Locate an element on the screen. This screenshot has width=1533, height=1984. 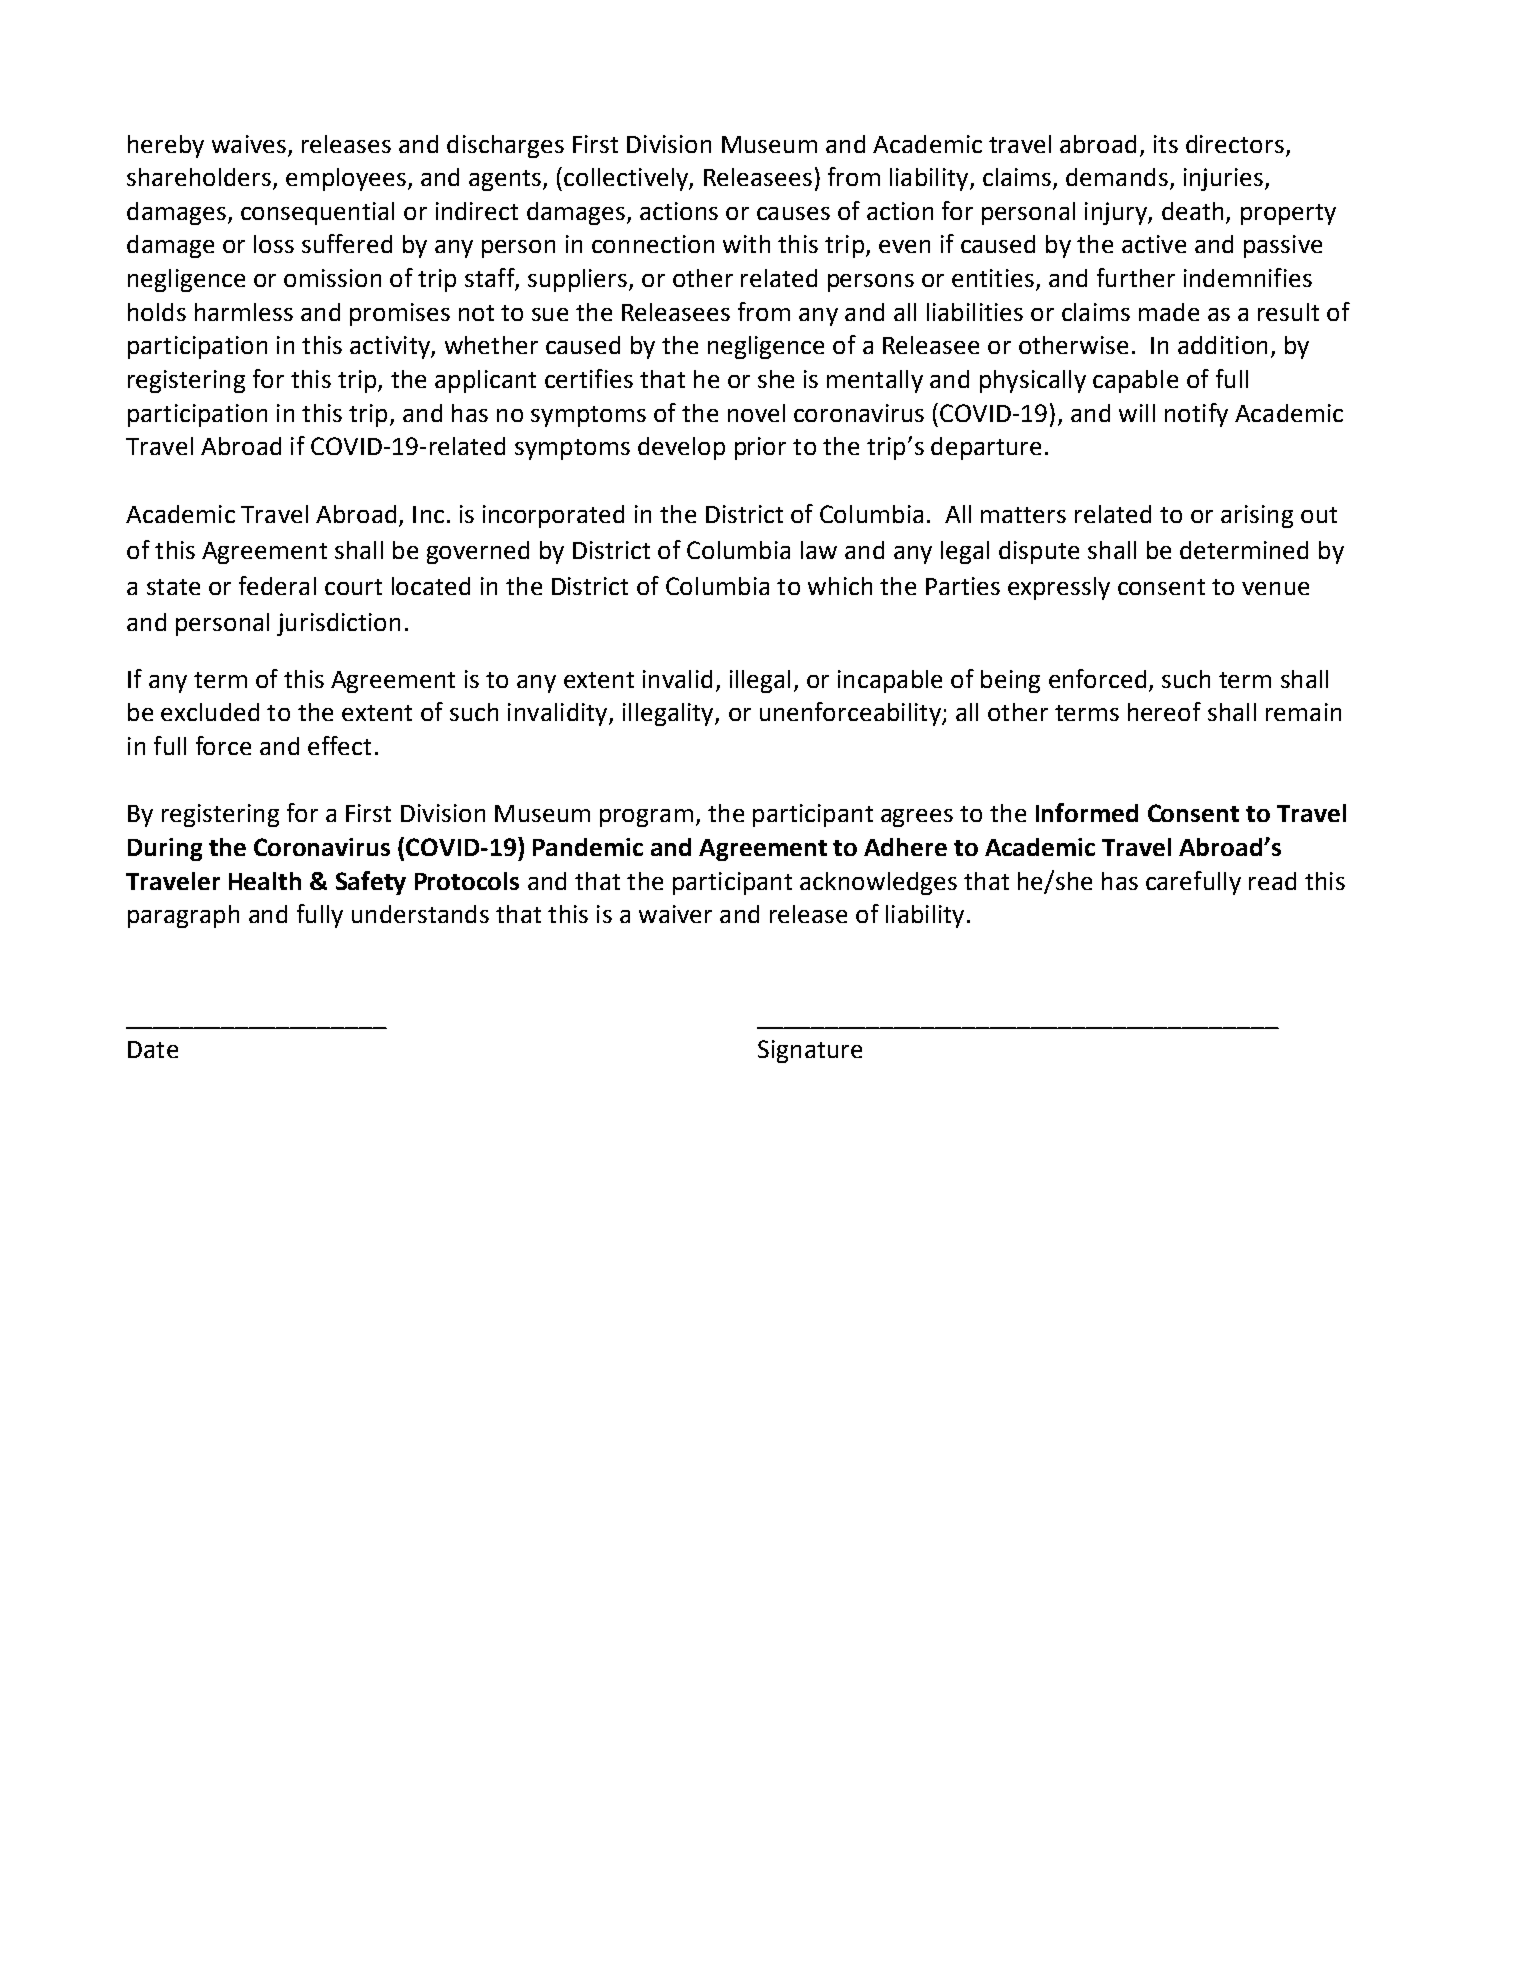
Signature is located at coordinates (810, 1051).
